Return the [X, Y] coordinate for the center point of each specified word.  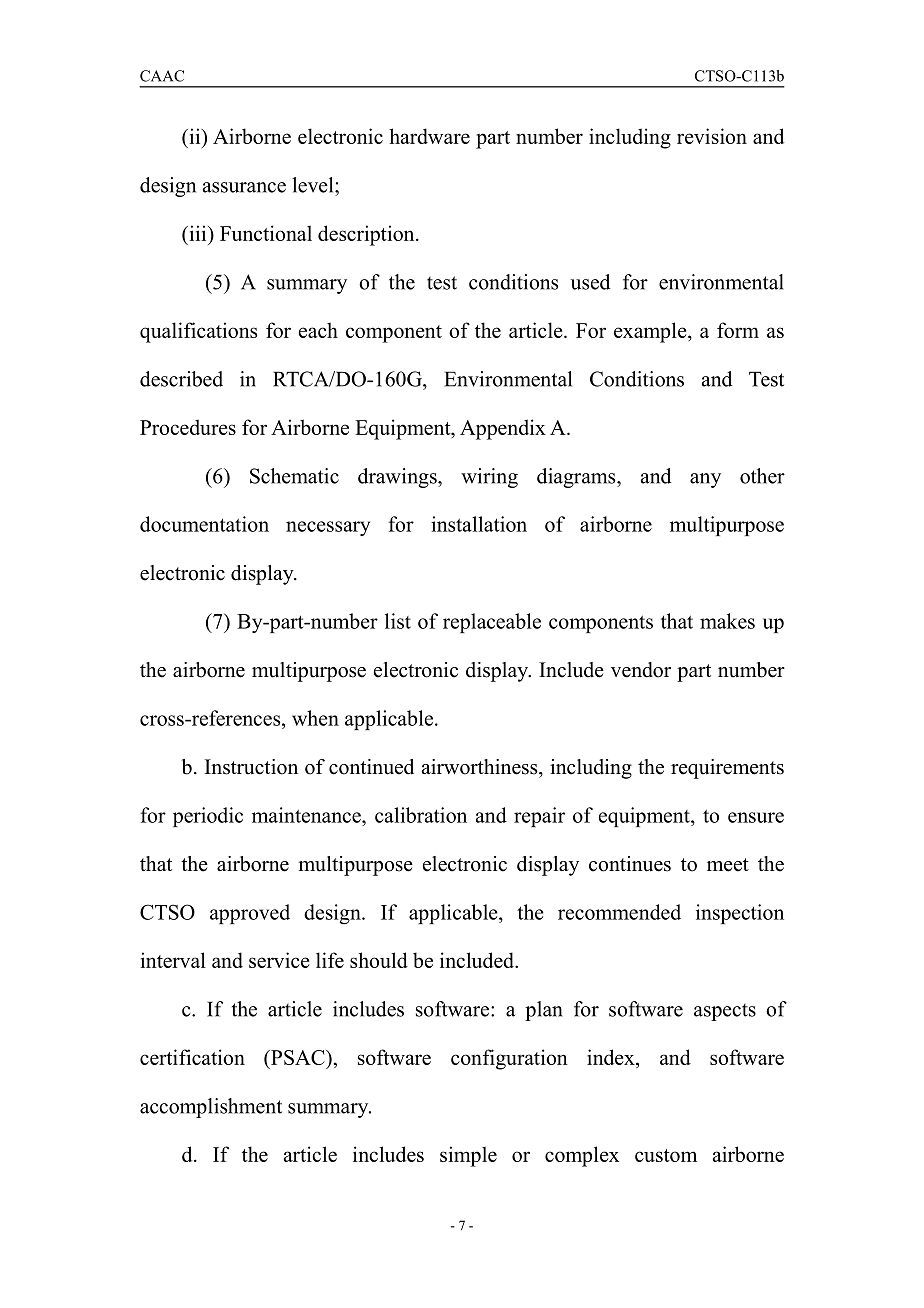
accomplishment [211, 1108]
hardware [429, 136]
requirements [727, 769]
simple [468, 1156]
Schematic [294, 476]
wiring [489, 478]
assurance [244, 187]
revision [712, 136]
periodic [208, 817]
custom [666, 1155]
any [705, 480]
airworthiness [481, 767]
